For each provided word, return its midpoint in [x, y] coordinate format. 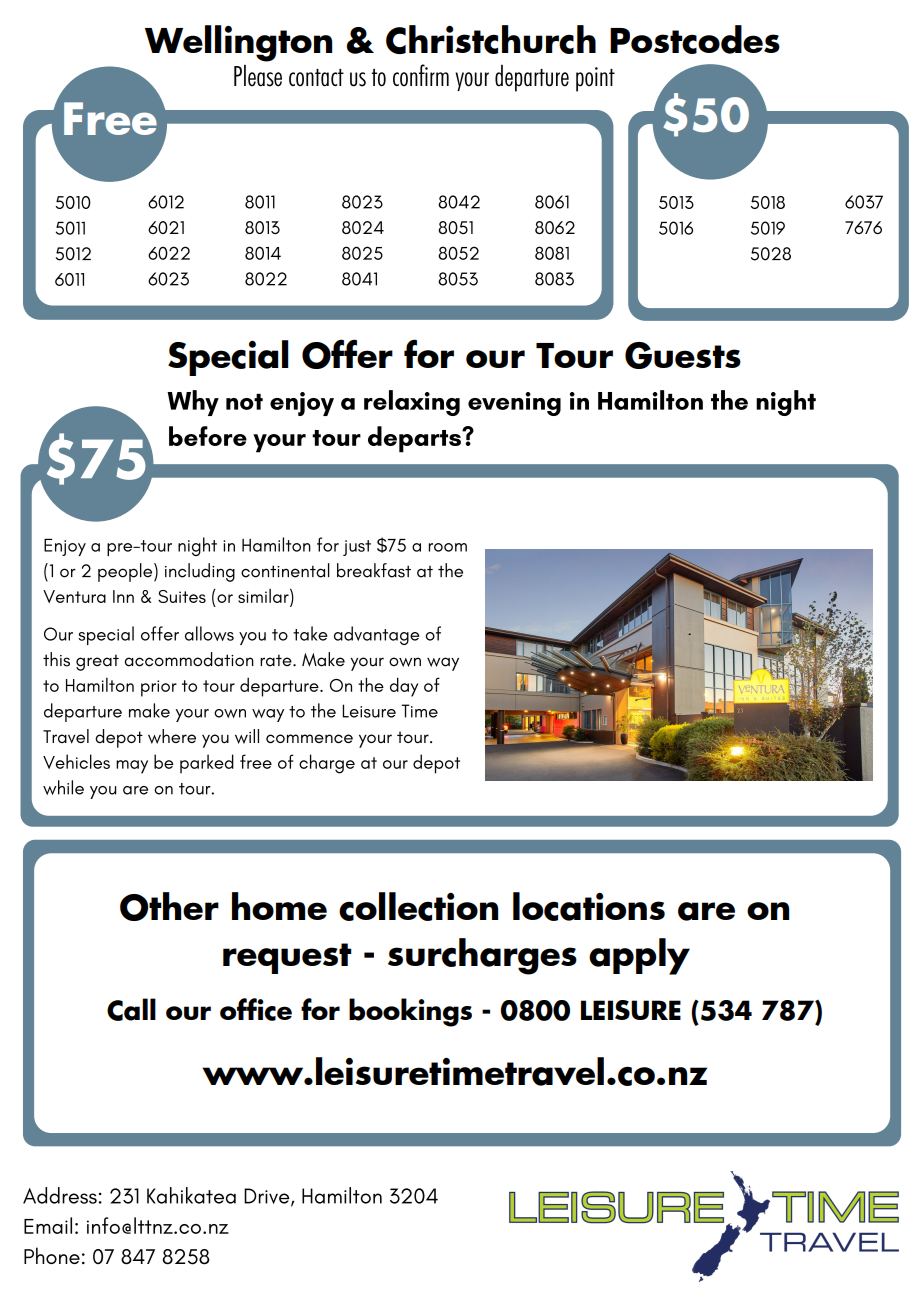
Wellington [238, 43]
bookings [410, 1012]
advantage [376, 635]
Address [60, 1195]
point [595, 79]
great [97, 662]
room [448, 547]
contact [316, 78]
